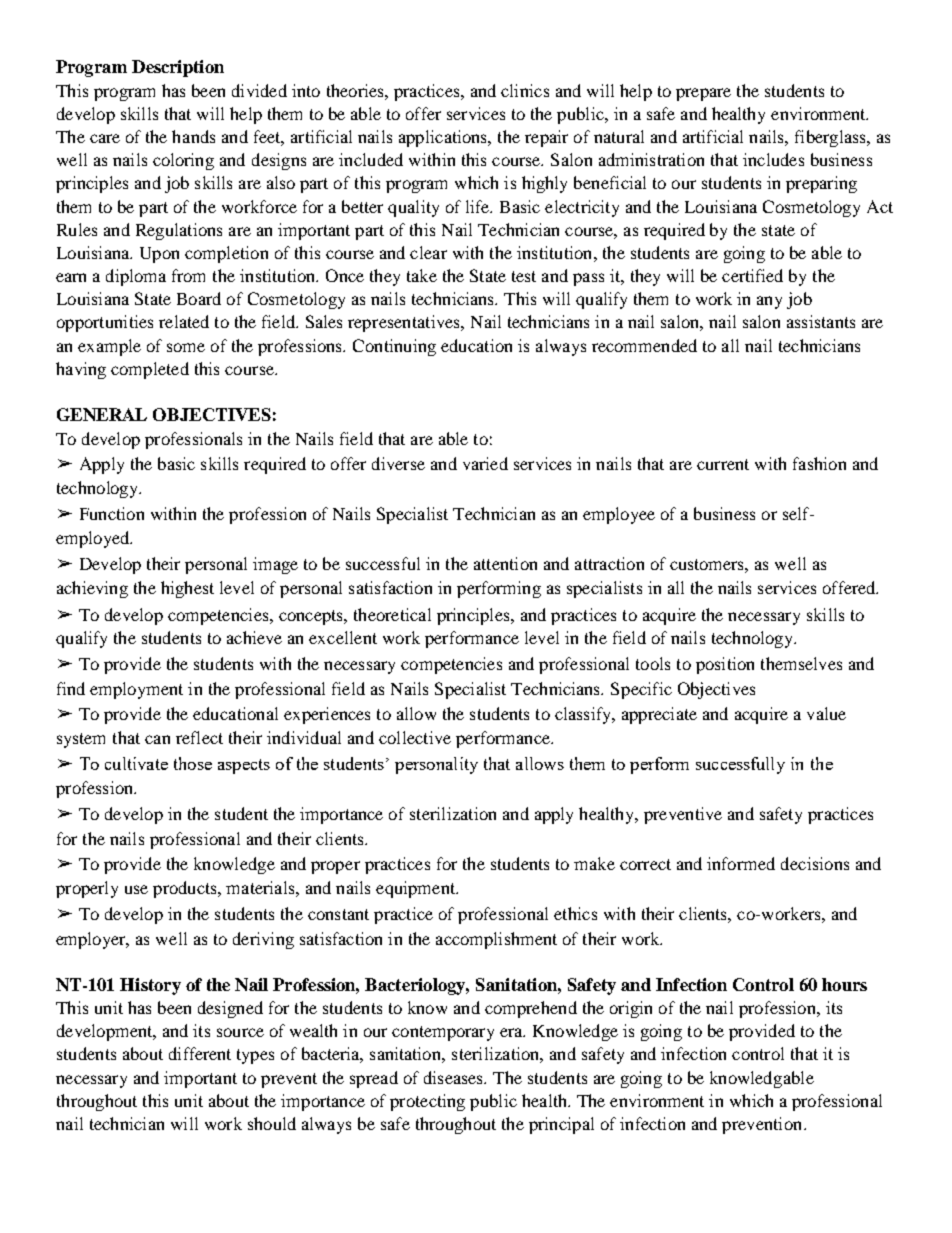 This screenshot has width=952, height=1233. I want to click on diseases, so click(455, 1077).
